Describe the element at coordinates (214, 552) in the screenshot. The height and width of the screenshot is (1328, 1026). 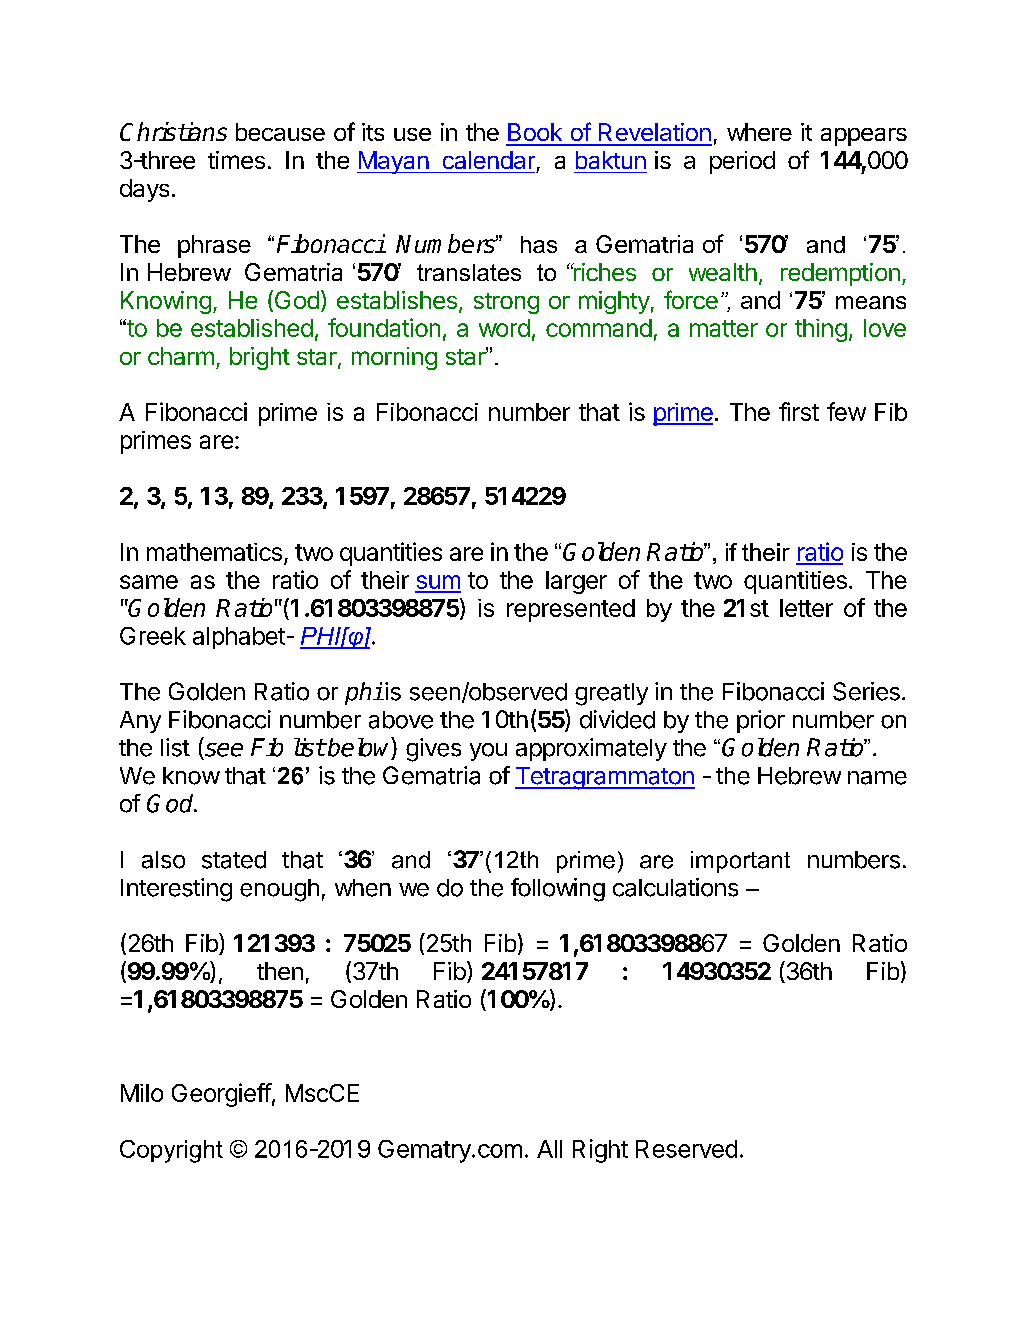
I see `mathematics` at that location.
